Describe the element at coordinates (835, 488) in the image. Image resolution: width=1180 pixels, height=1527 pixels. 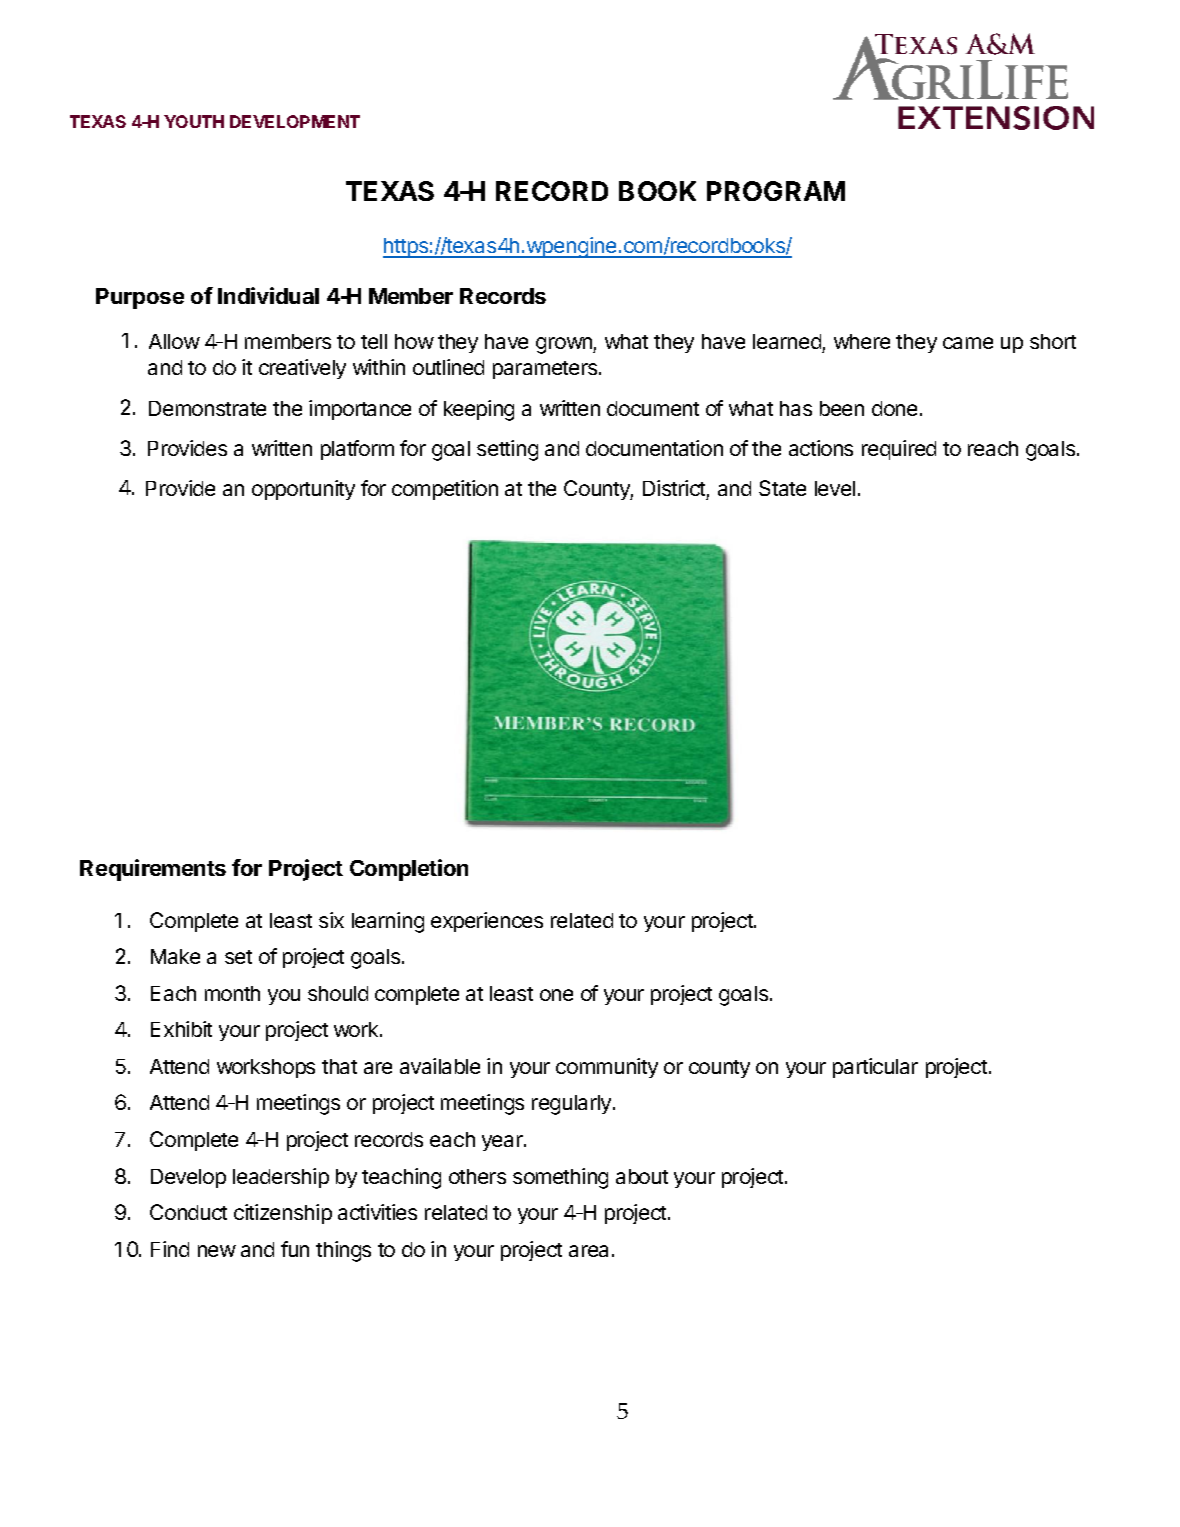
I see `level` at that location.
